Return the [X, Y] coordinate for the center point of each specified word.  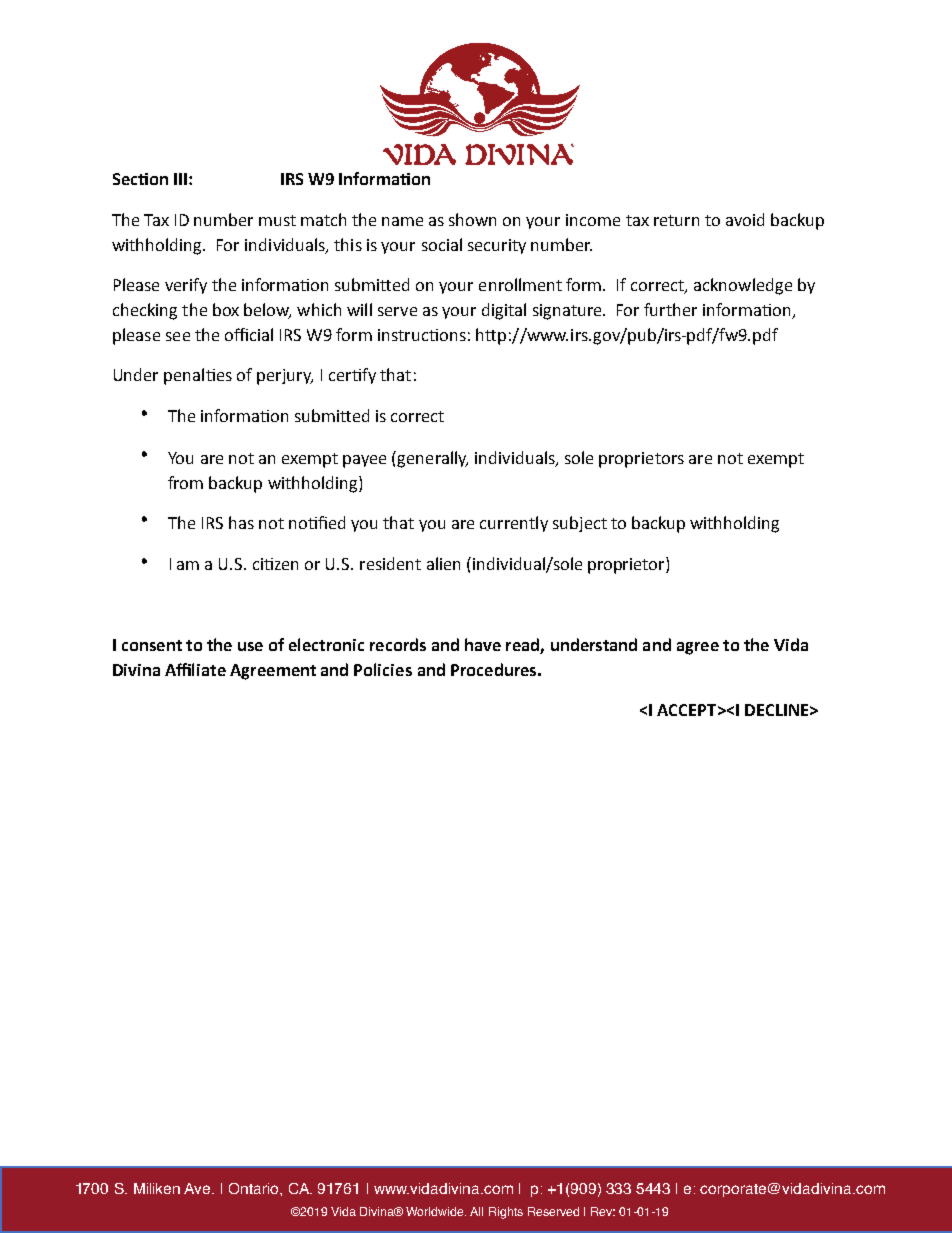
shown [472, 219]
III [180, 179]
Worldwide [436, 1211]
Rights [506, 1213]
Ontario [255, 1188]
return [676, 220]
